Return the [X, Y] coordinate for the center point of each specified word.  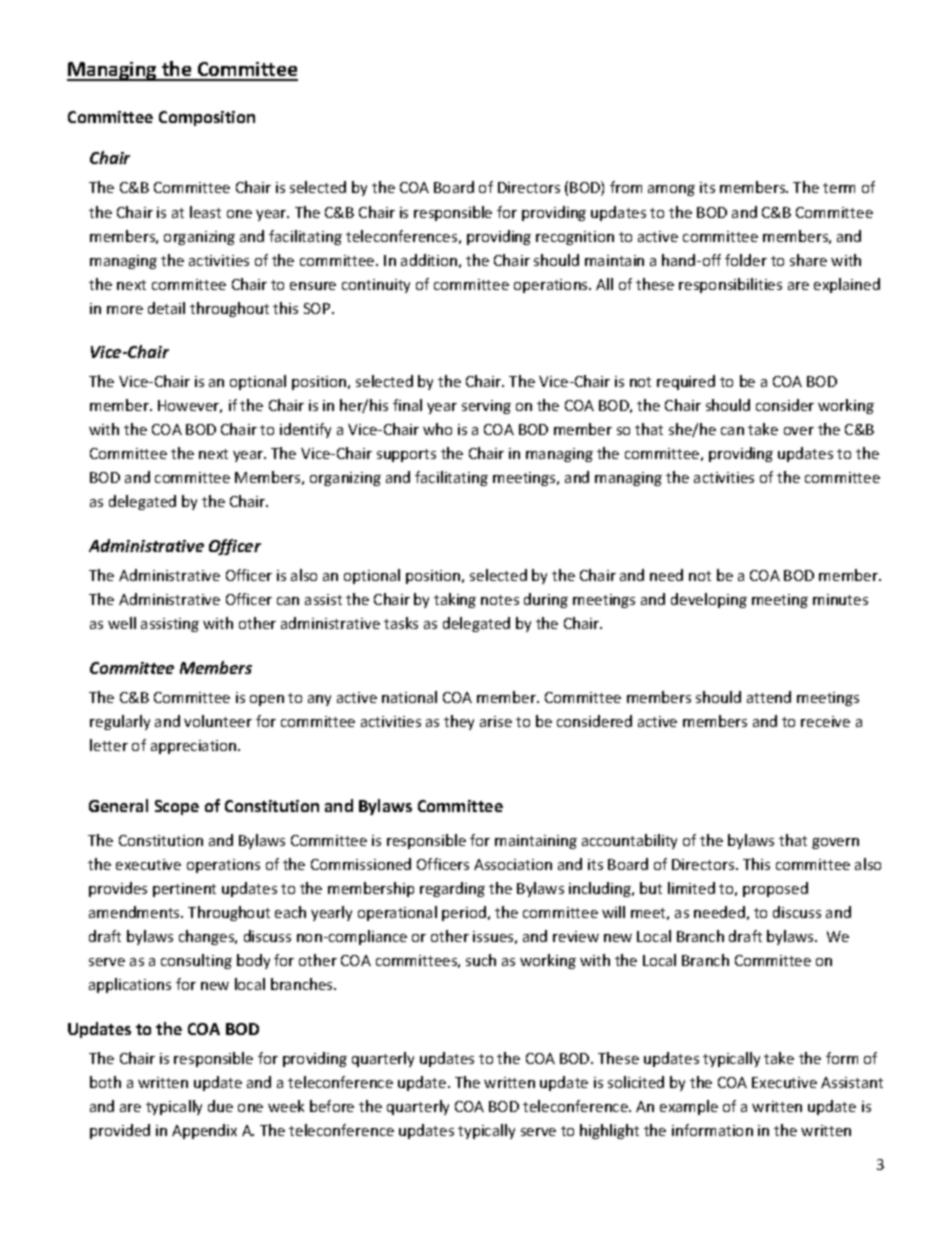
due [220, 1106]
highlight [609, 1131]
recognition [575, 238]
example [689, 1107]
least [205, 212]
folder [746, 260]
